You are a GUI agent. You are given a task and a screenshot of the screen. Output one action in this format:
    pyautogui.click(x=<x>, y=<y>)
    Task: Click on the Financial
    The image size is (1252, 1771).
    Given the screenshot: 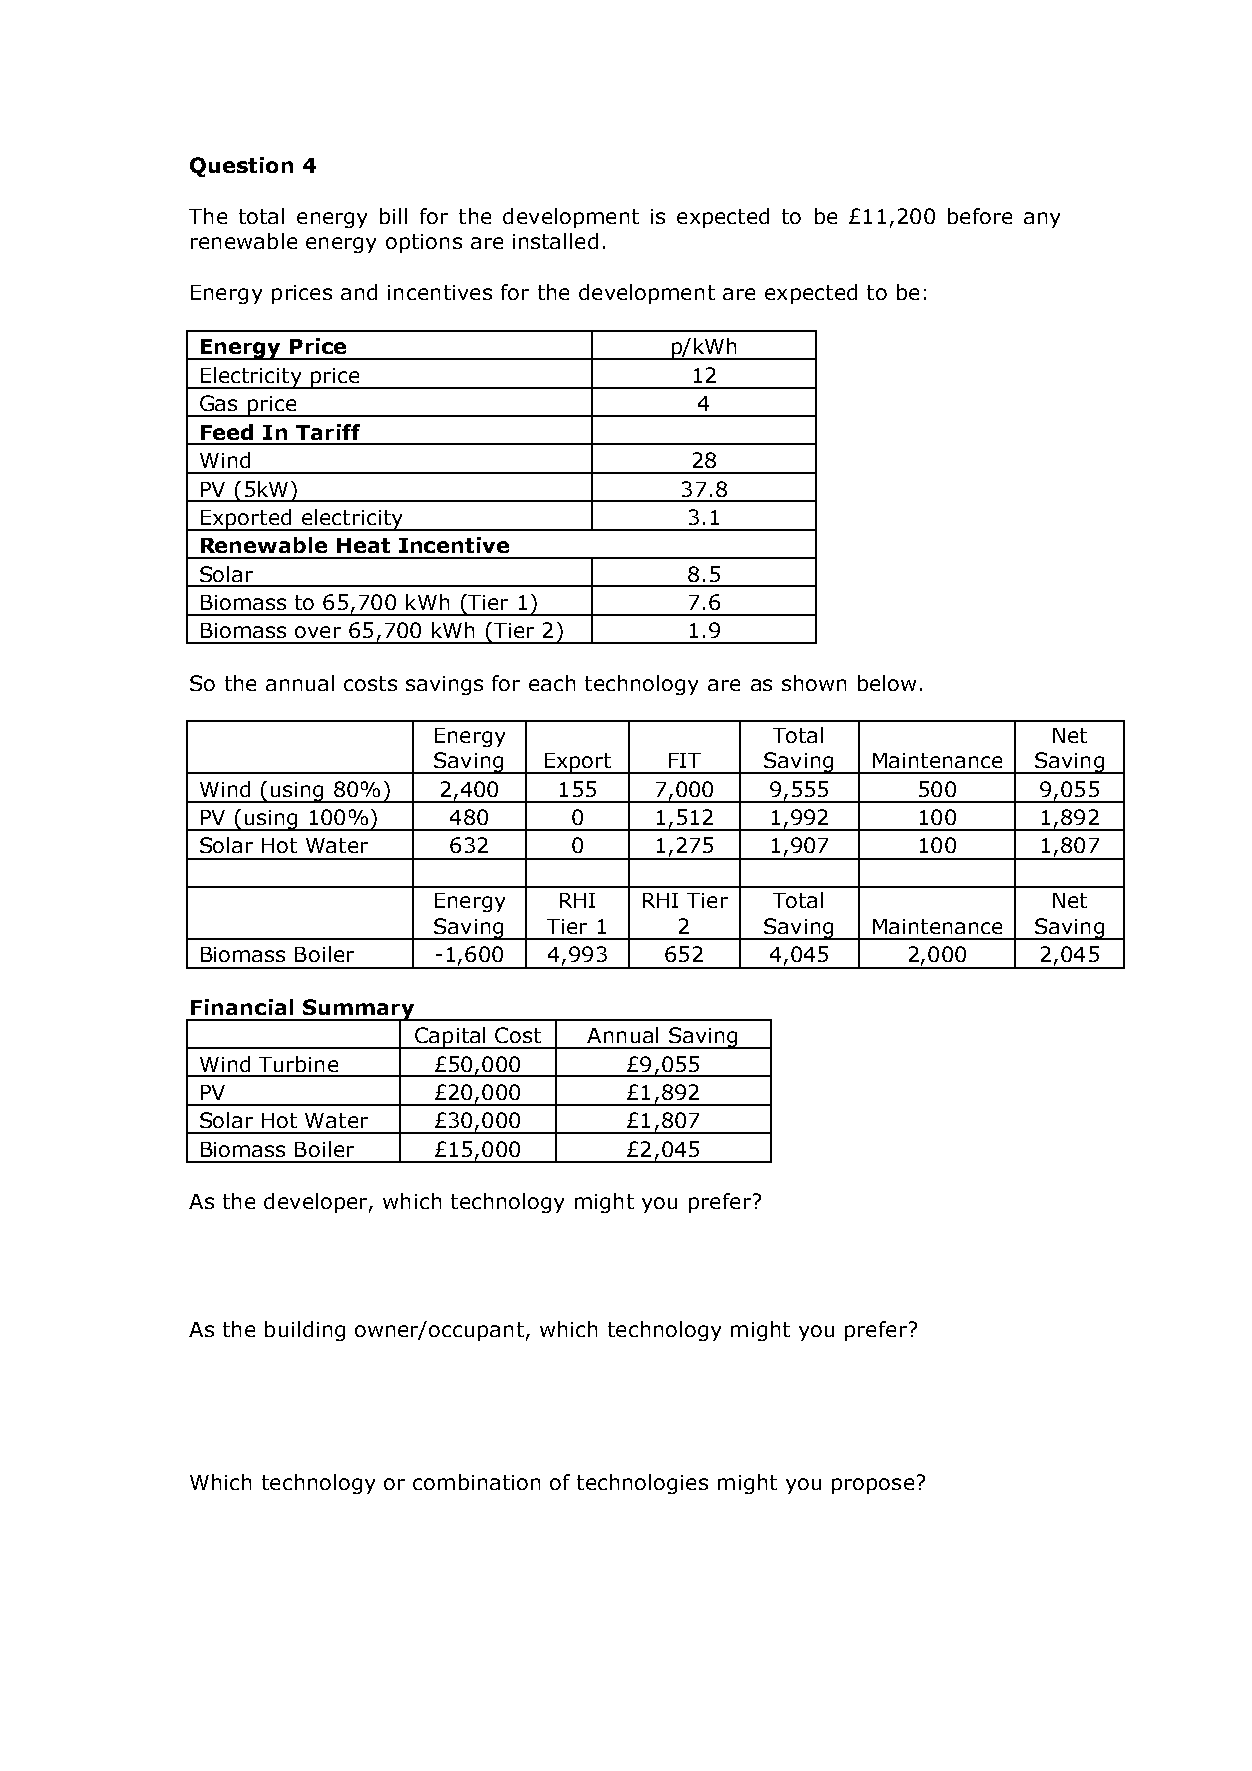 What is the action you would take?
    pyautogui.click(x=242, y=1007)
